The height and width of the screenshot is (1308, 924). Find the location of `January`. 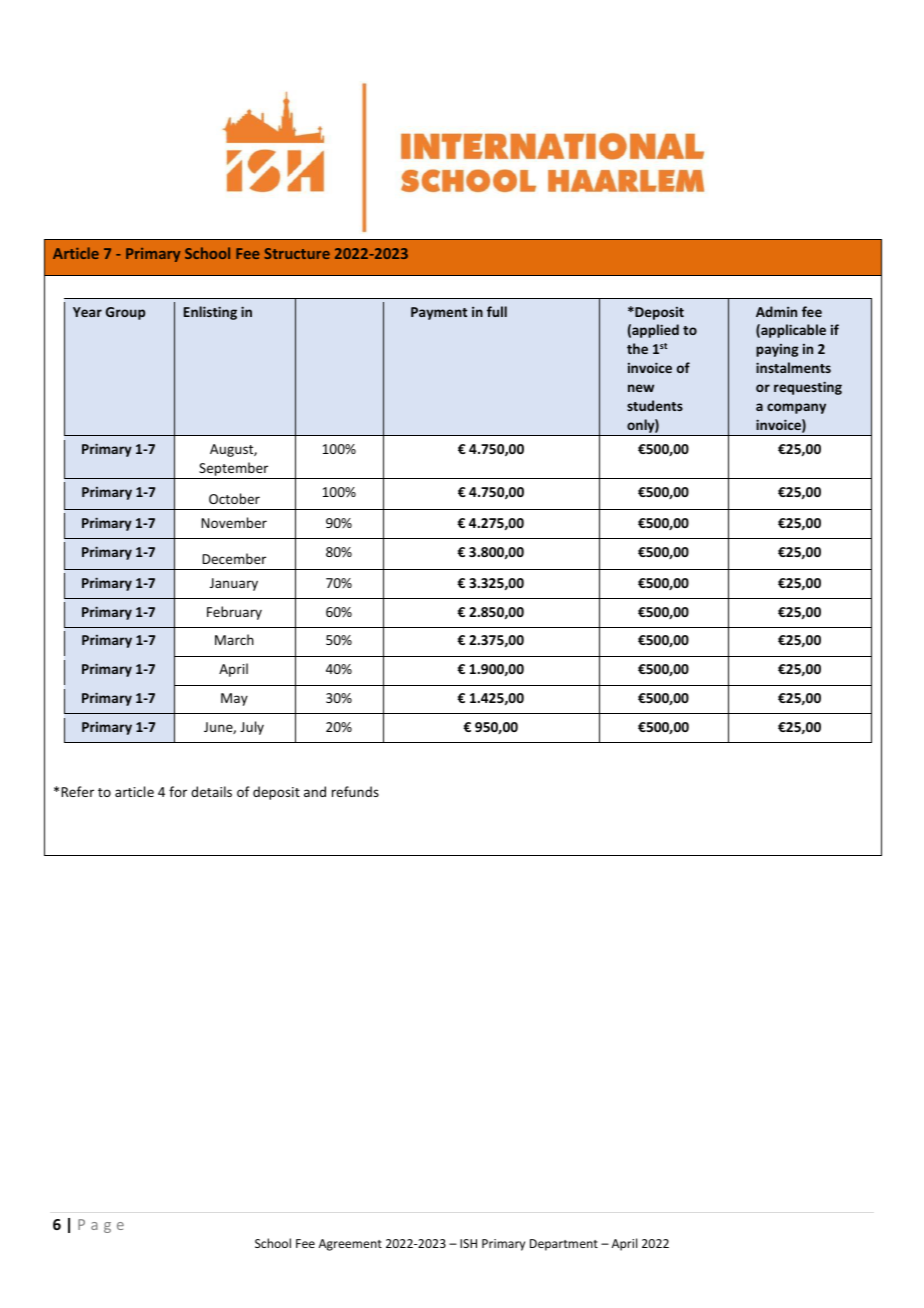

January is located at coordinates (234, 584).
